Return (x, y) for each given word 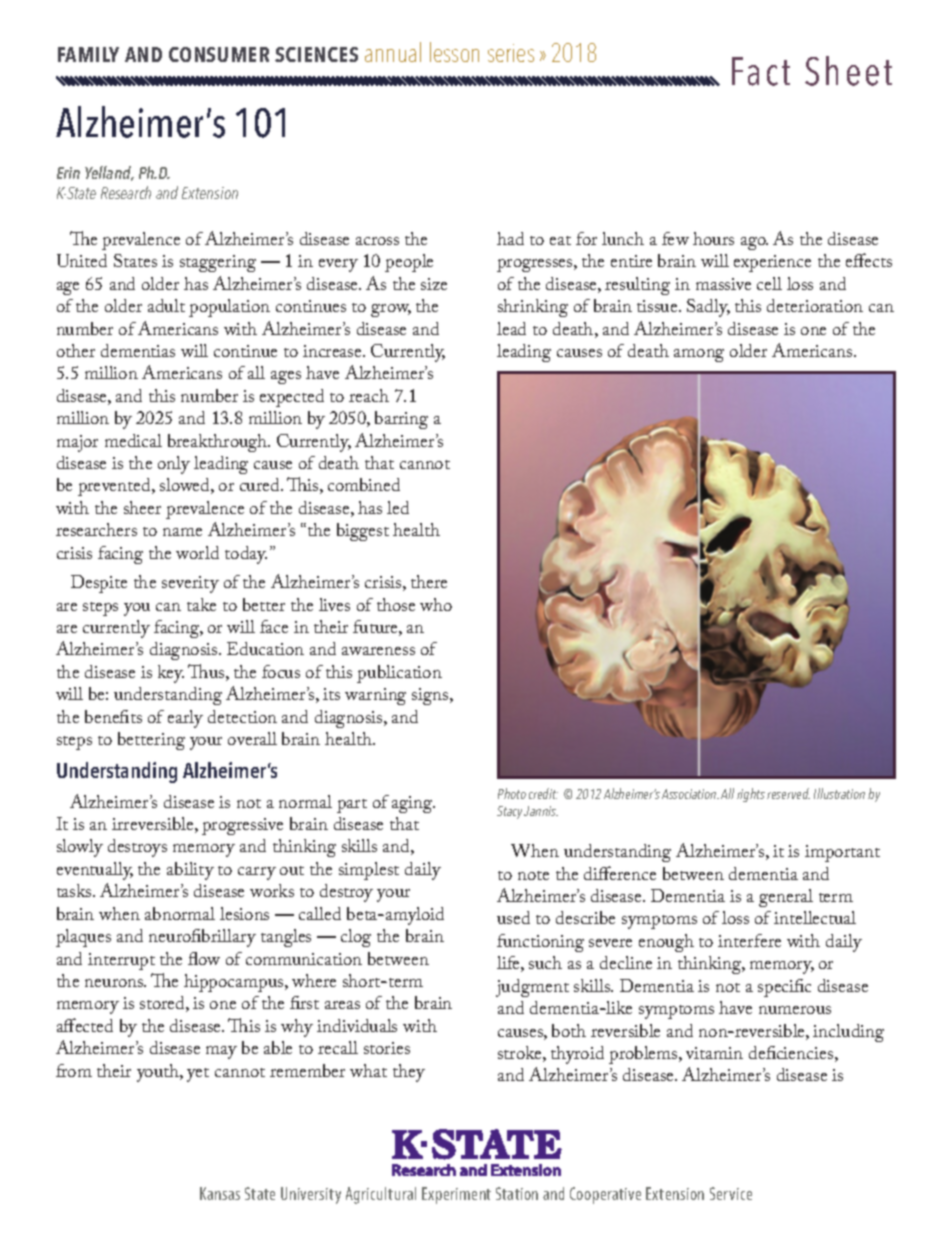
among (699, 355)
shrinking (533, 308)
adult (166, 305)
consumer (219, 54)
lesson (454, 52)
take (201, 604)
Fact (761, 71)
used (513, 917)
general (786, 898)
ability (190, 871)
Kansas (220, 1193)
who (436, 604)
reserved (788, 793)
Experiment (456, 1195)
